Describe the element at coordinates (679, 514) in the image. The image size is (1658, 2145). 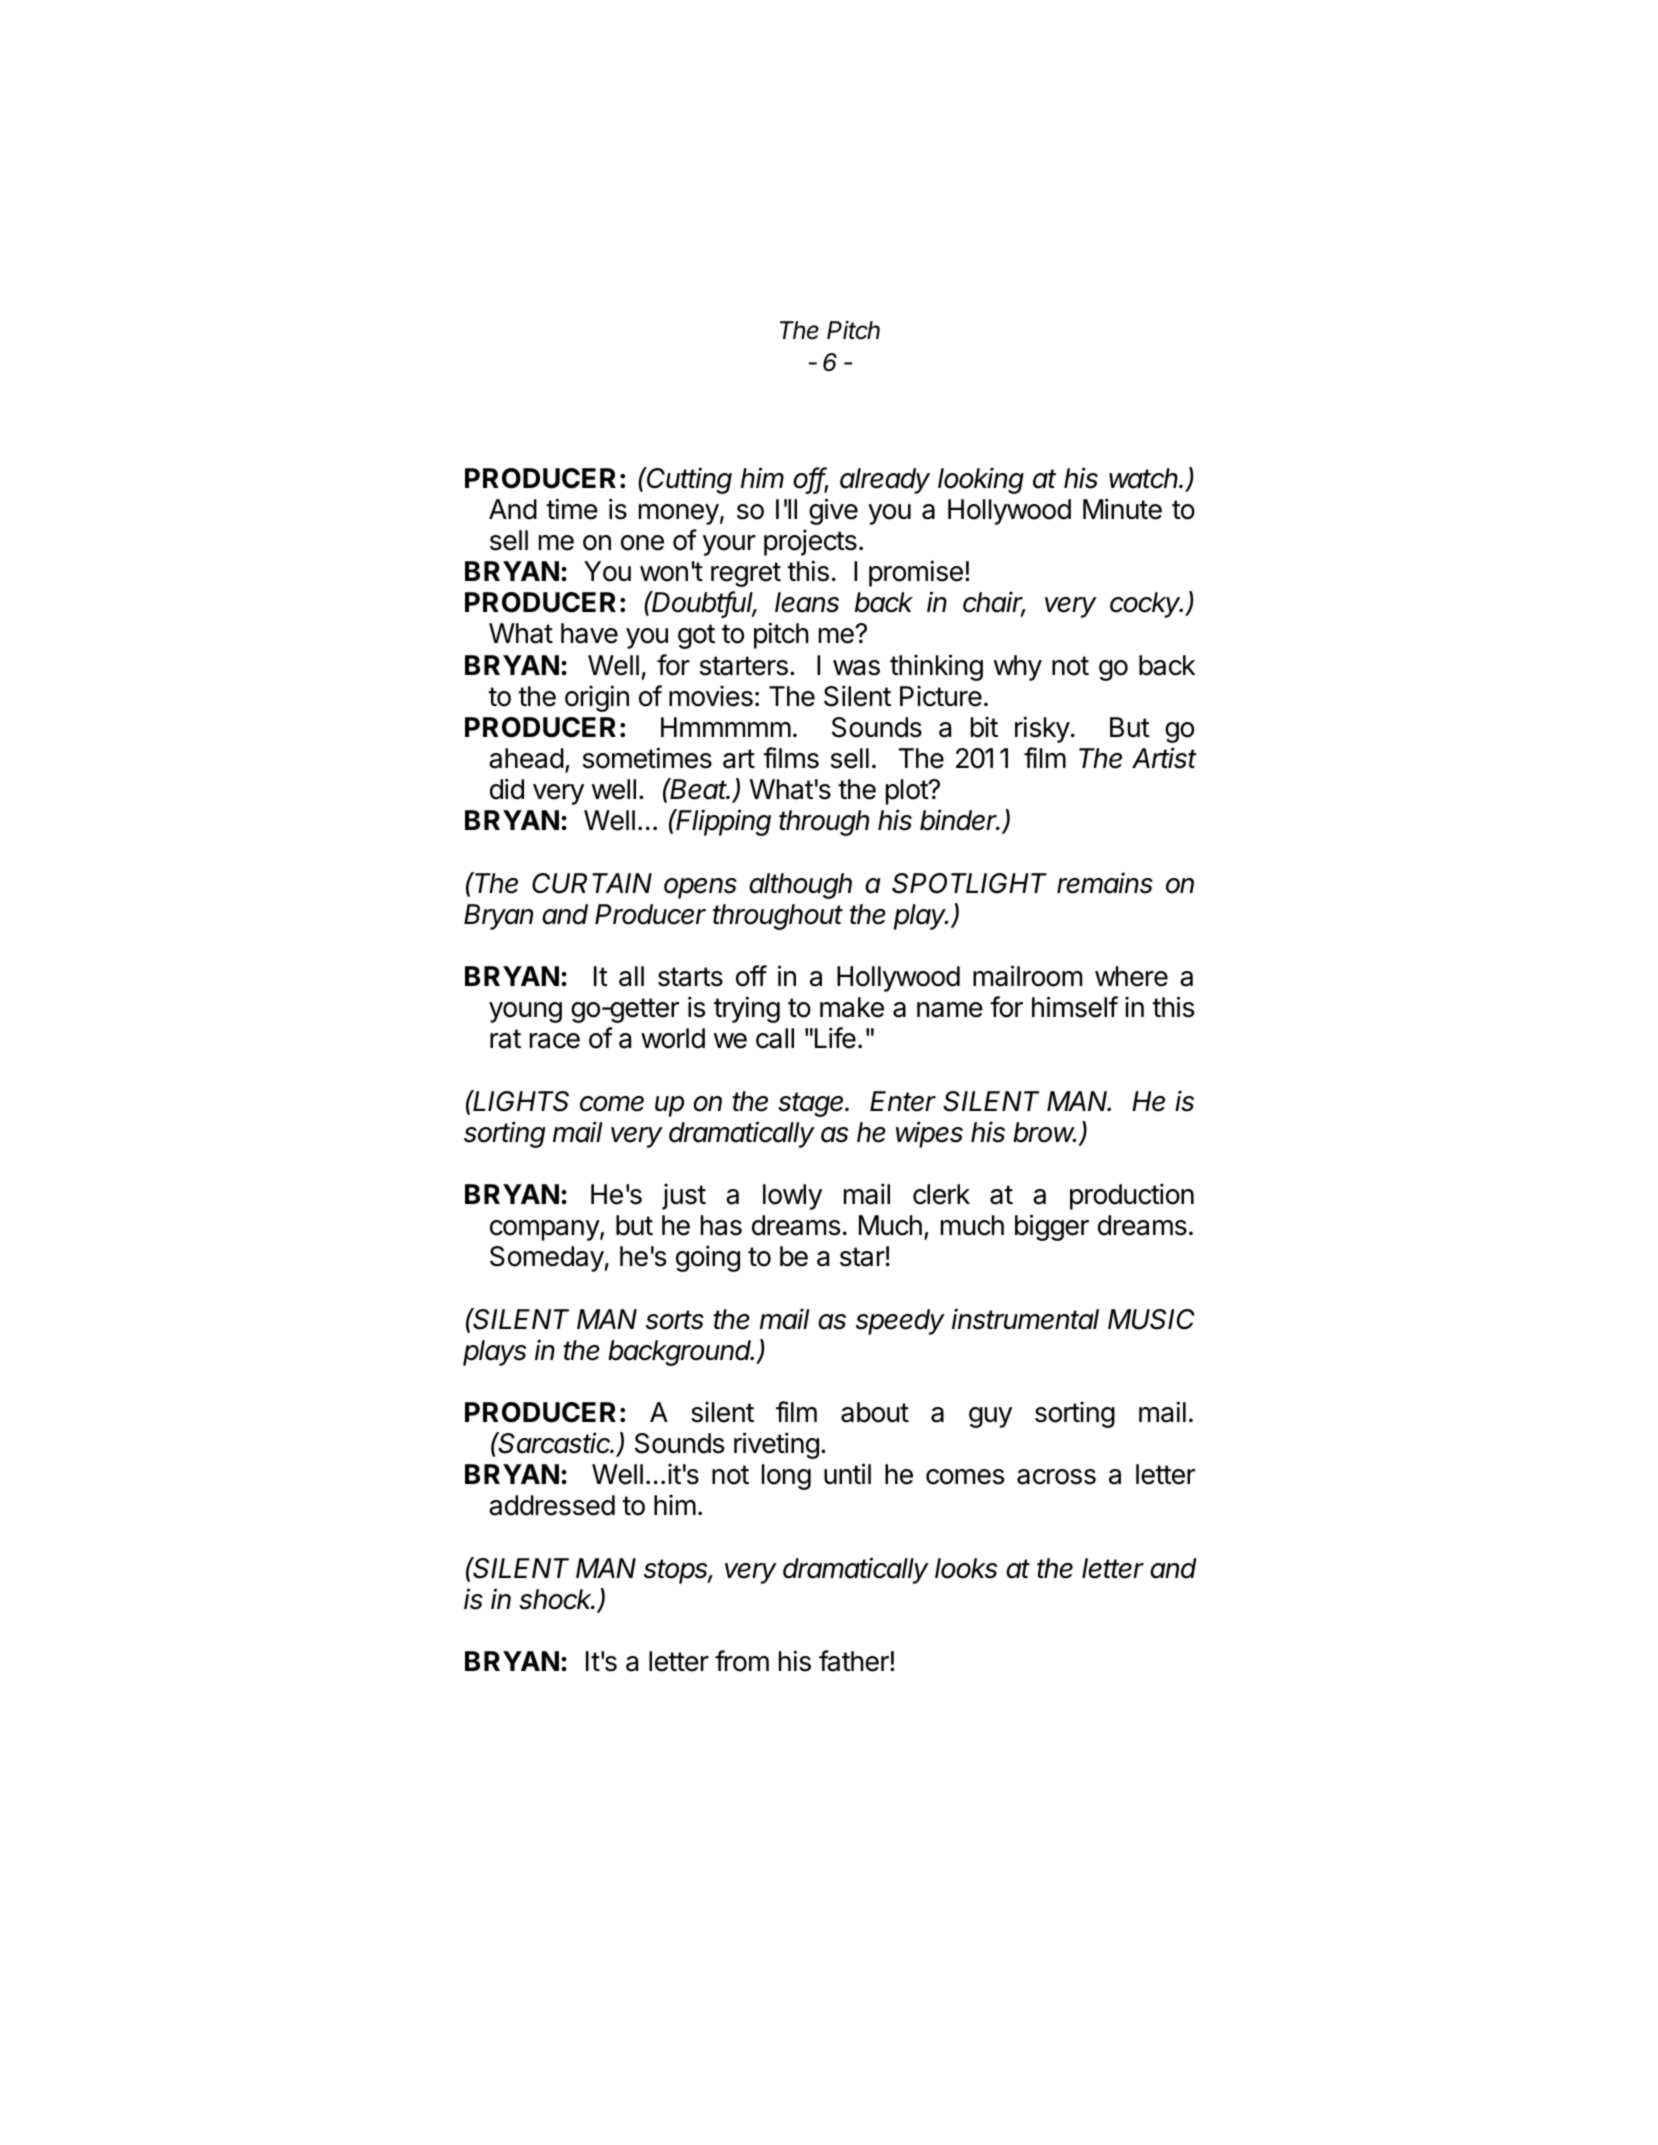
I see `money` at that location.
